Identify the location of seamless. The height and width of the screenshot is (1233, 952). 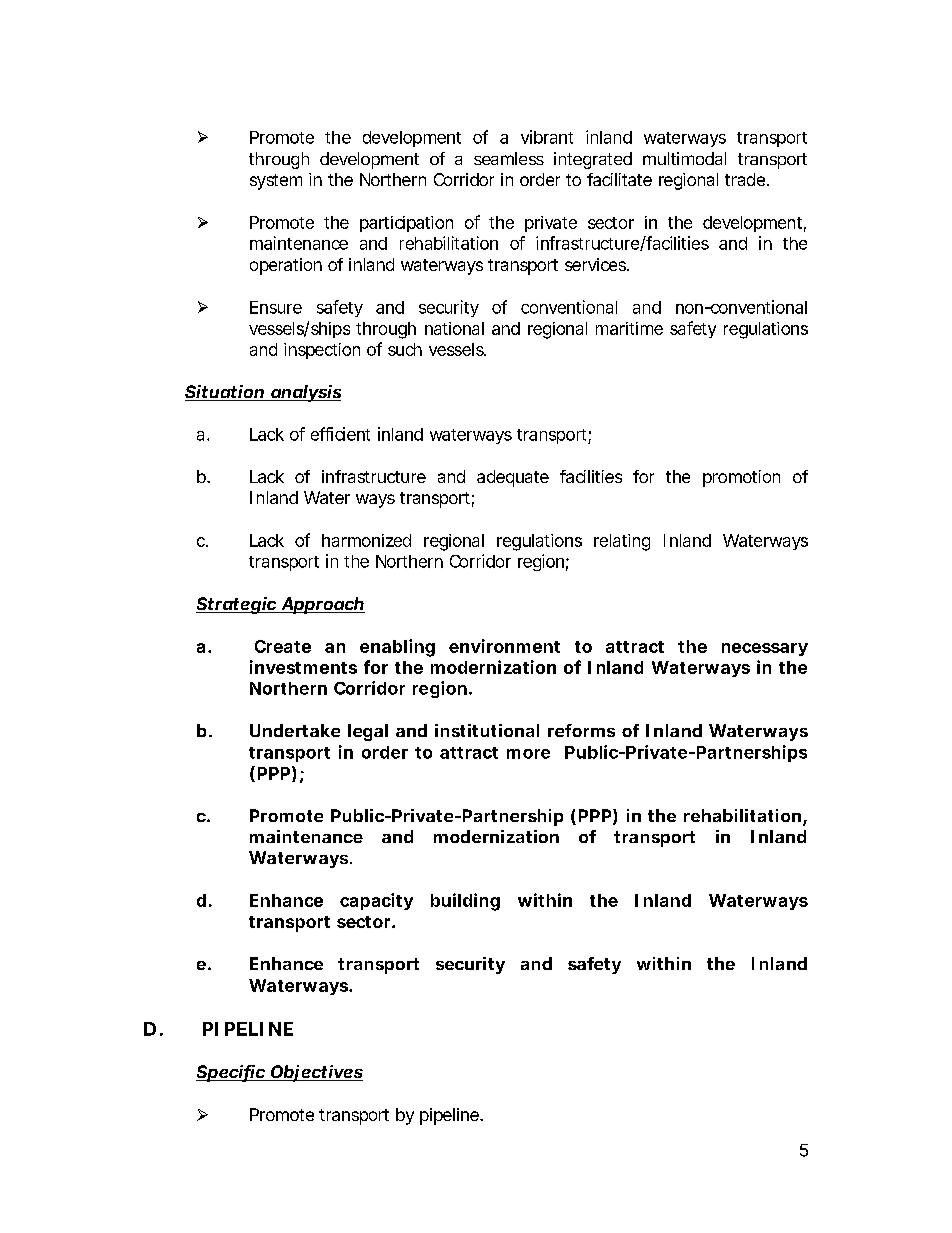
(509, 158).
